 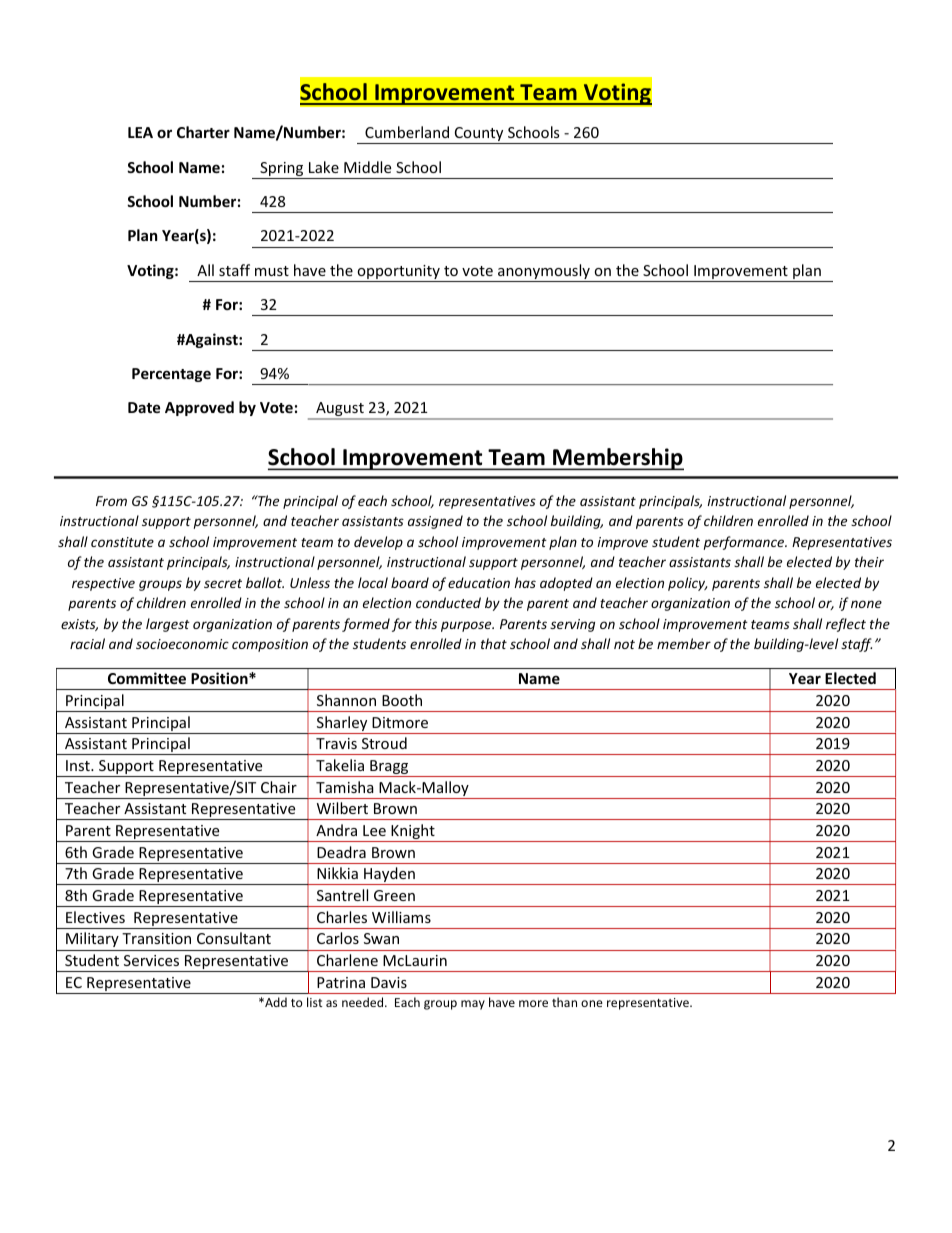 What do you see at coordinates (544, 273) in the screenshot?
I see `anonymously` at bounding box center [544, 273].
